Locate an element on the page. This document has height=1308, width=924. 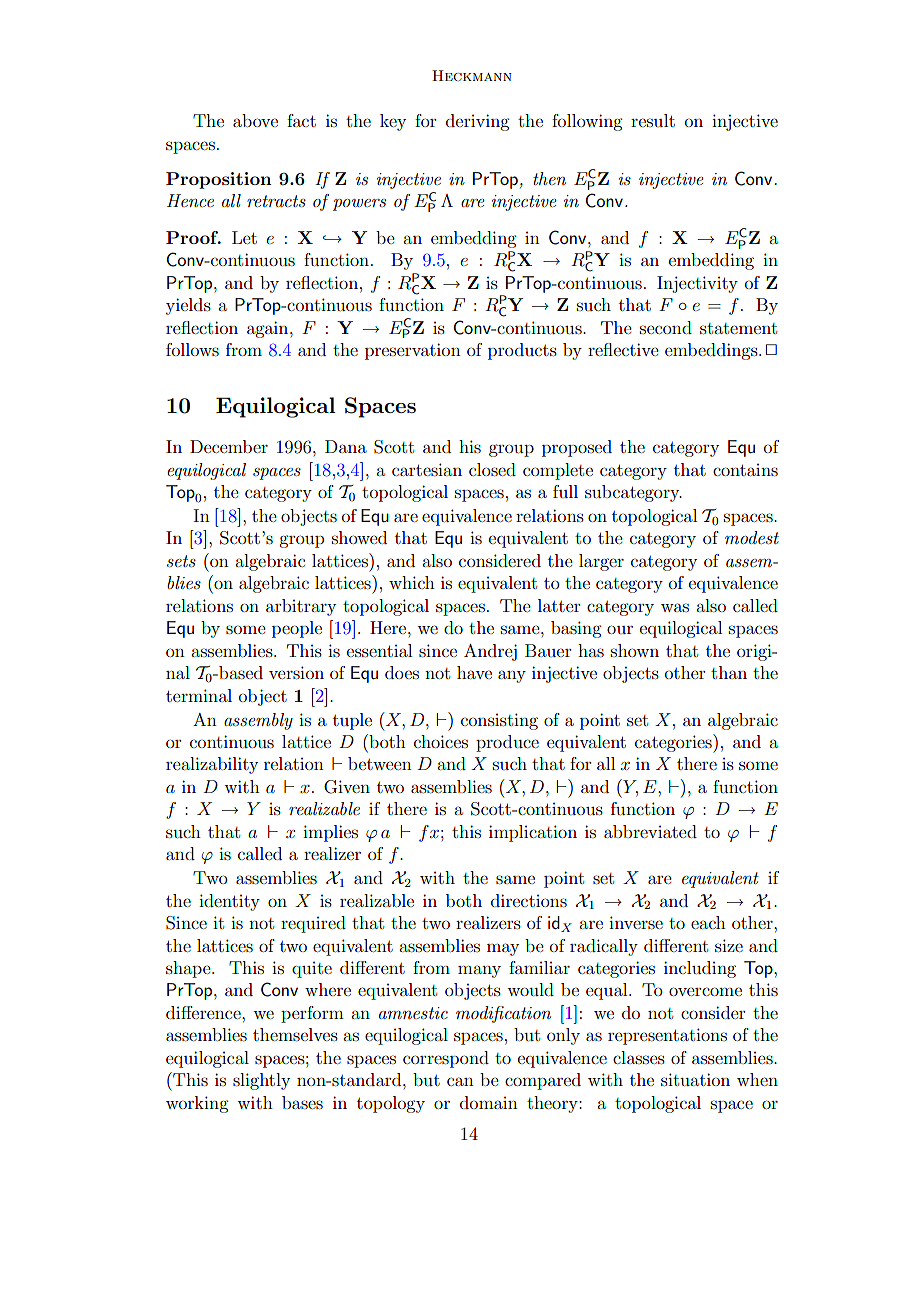
slightly is located at coordinates (261, 1081).
